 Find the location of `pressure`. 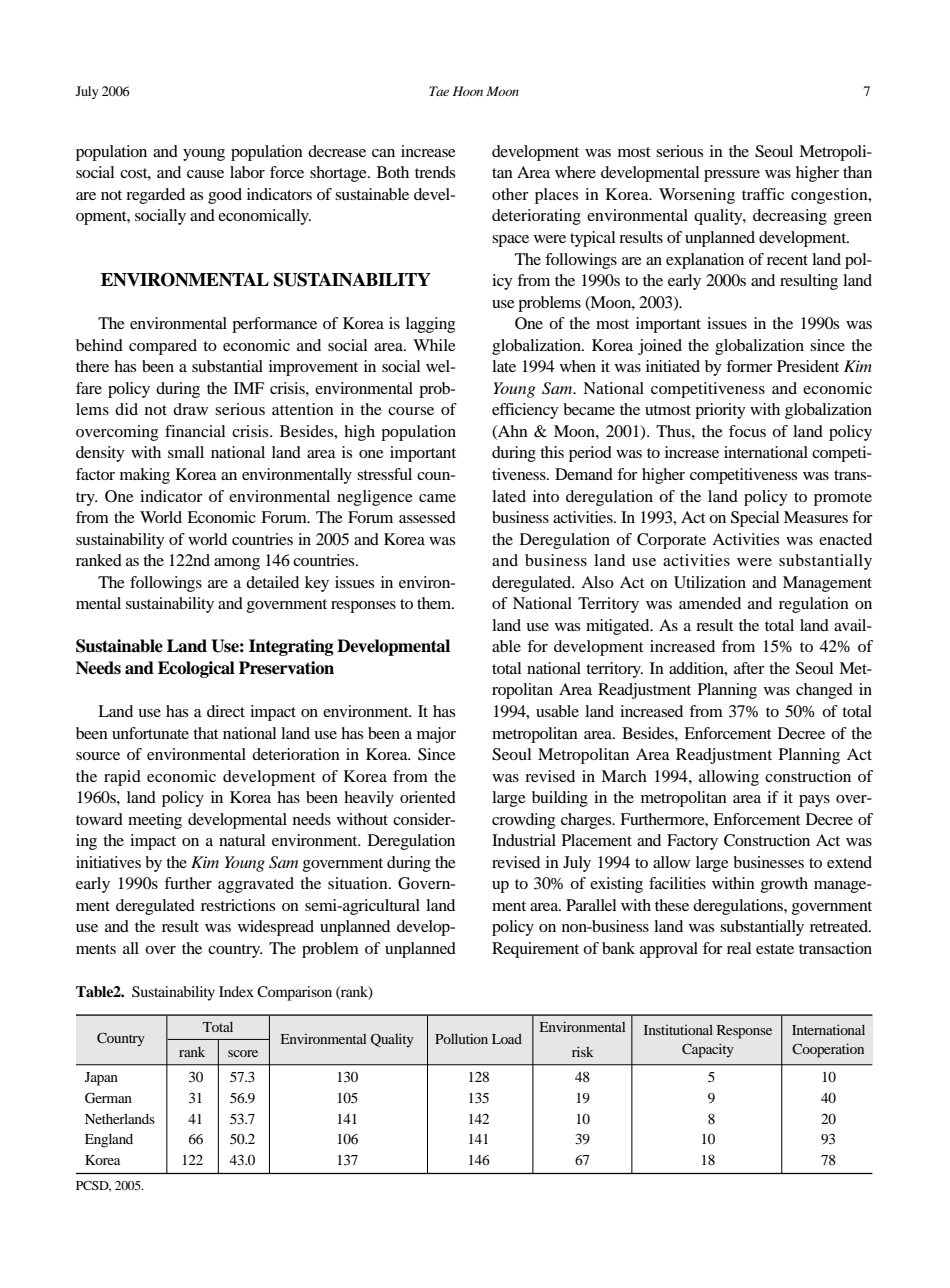

pressure is located at coordinates (732, 176).
